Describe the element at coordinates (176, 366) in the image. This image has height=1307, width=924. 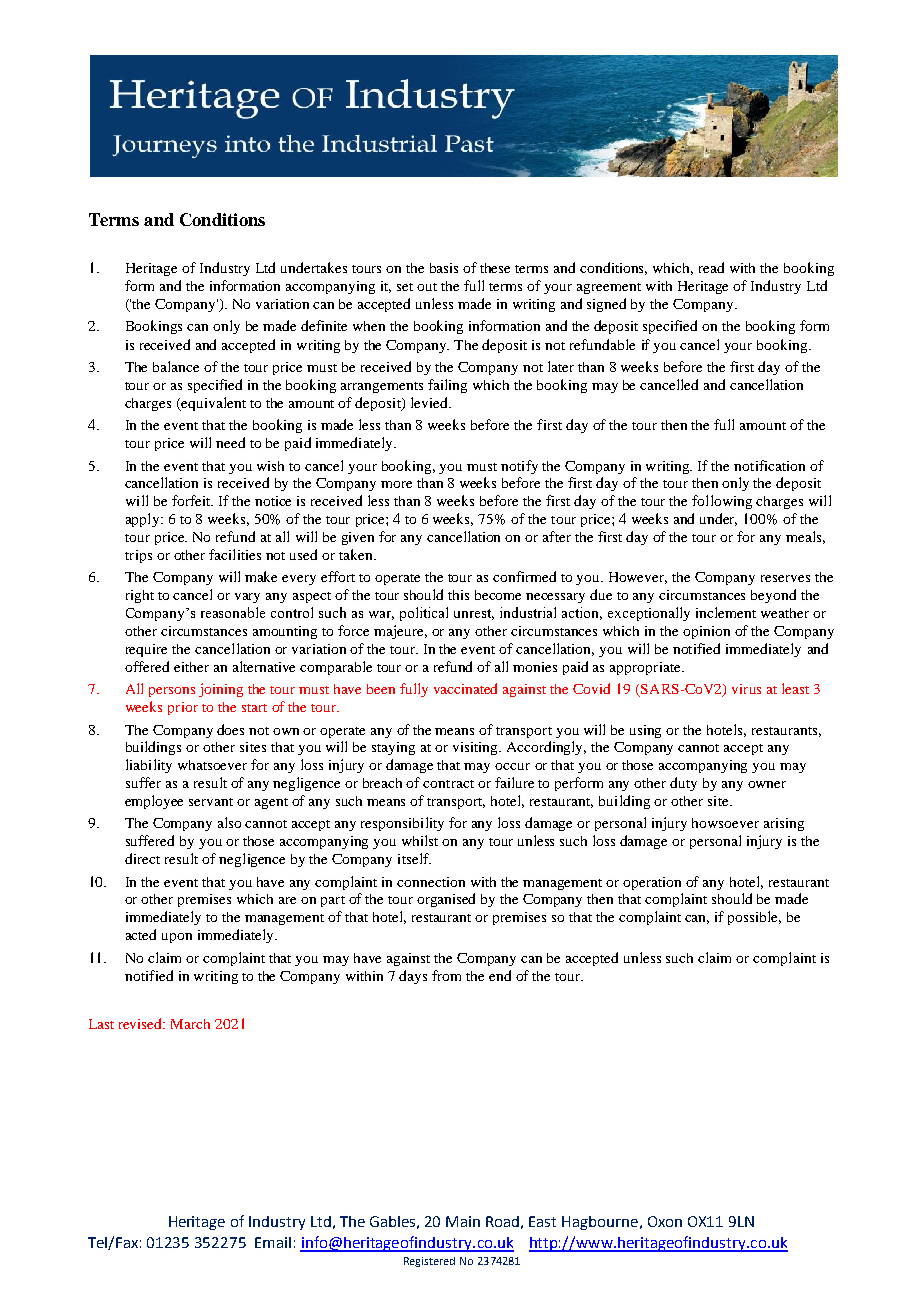
I see `balance` at that location.
